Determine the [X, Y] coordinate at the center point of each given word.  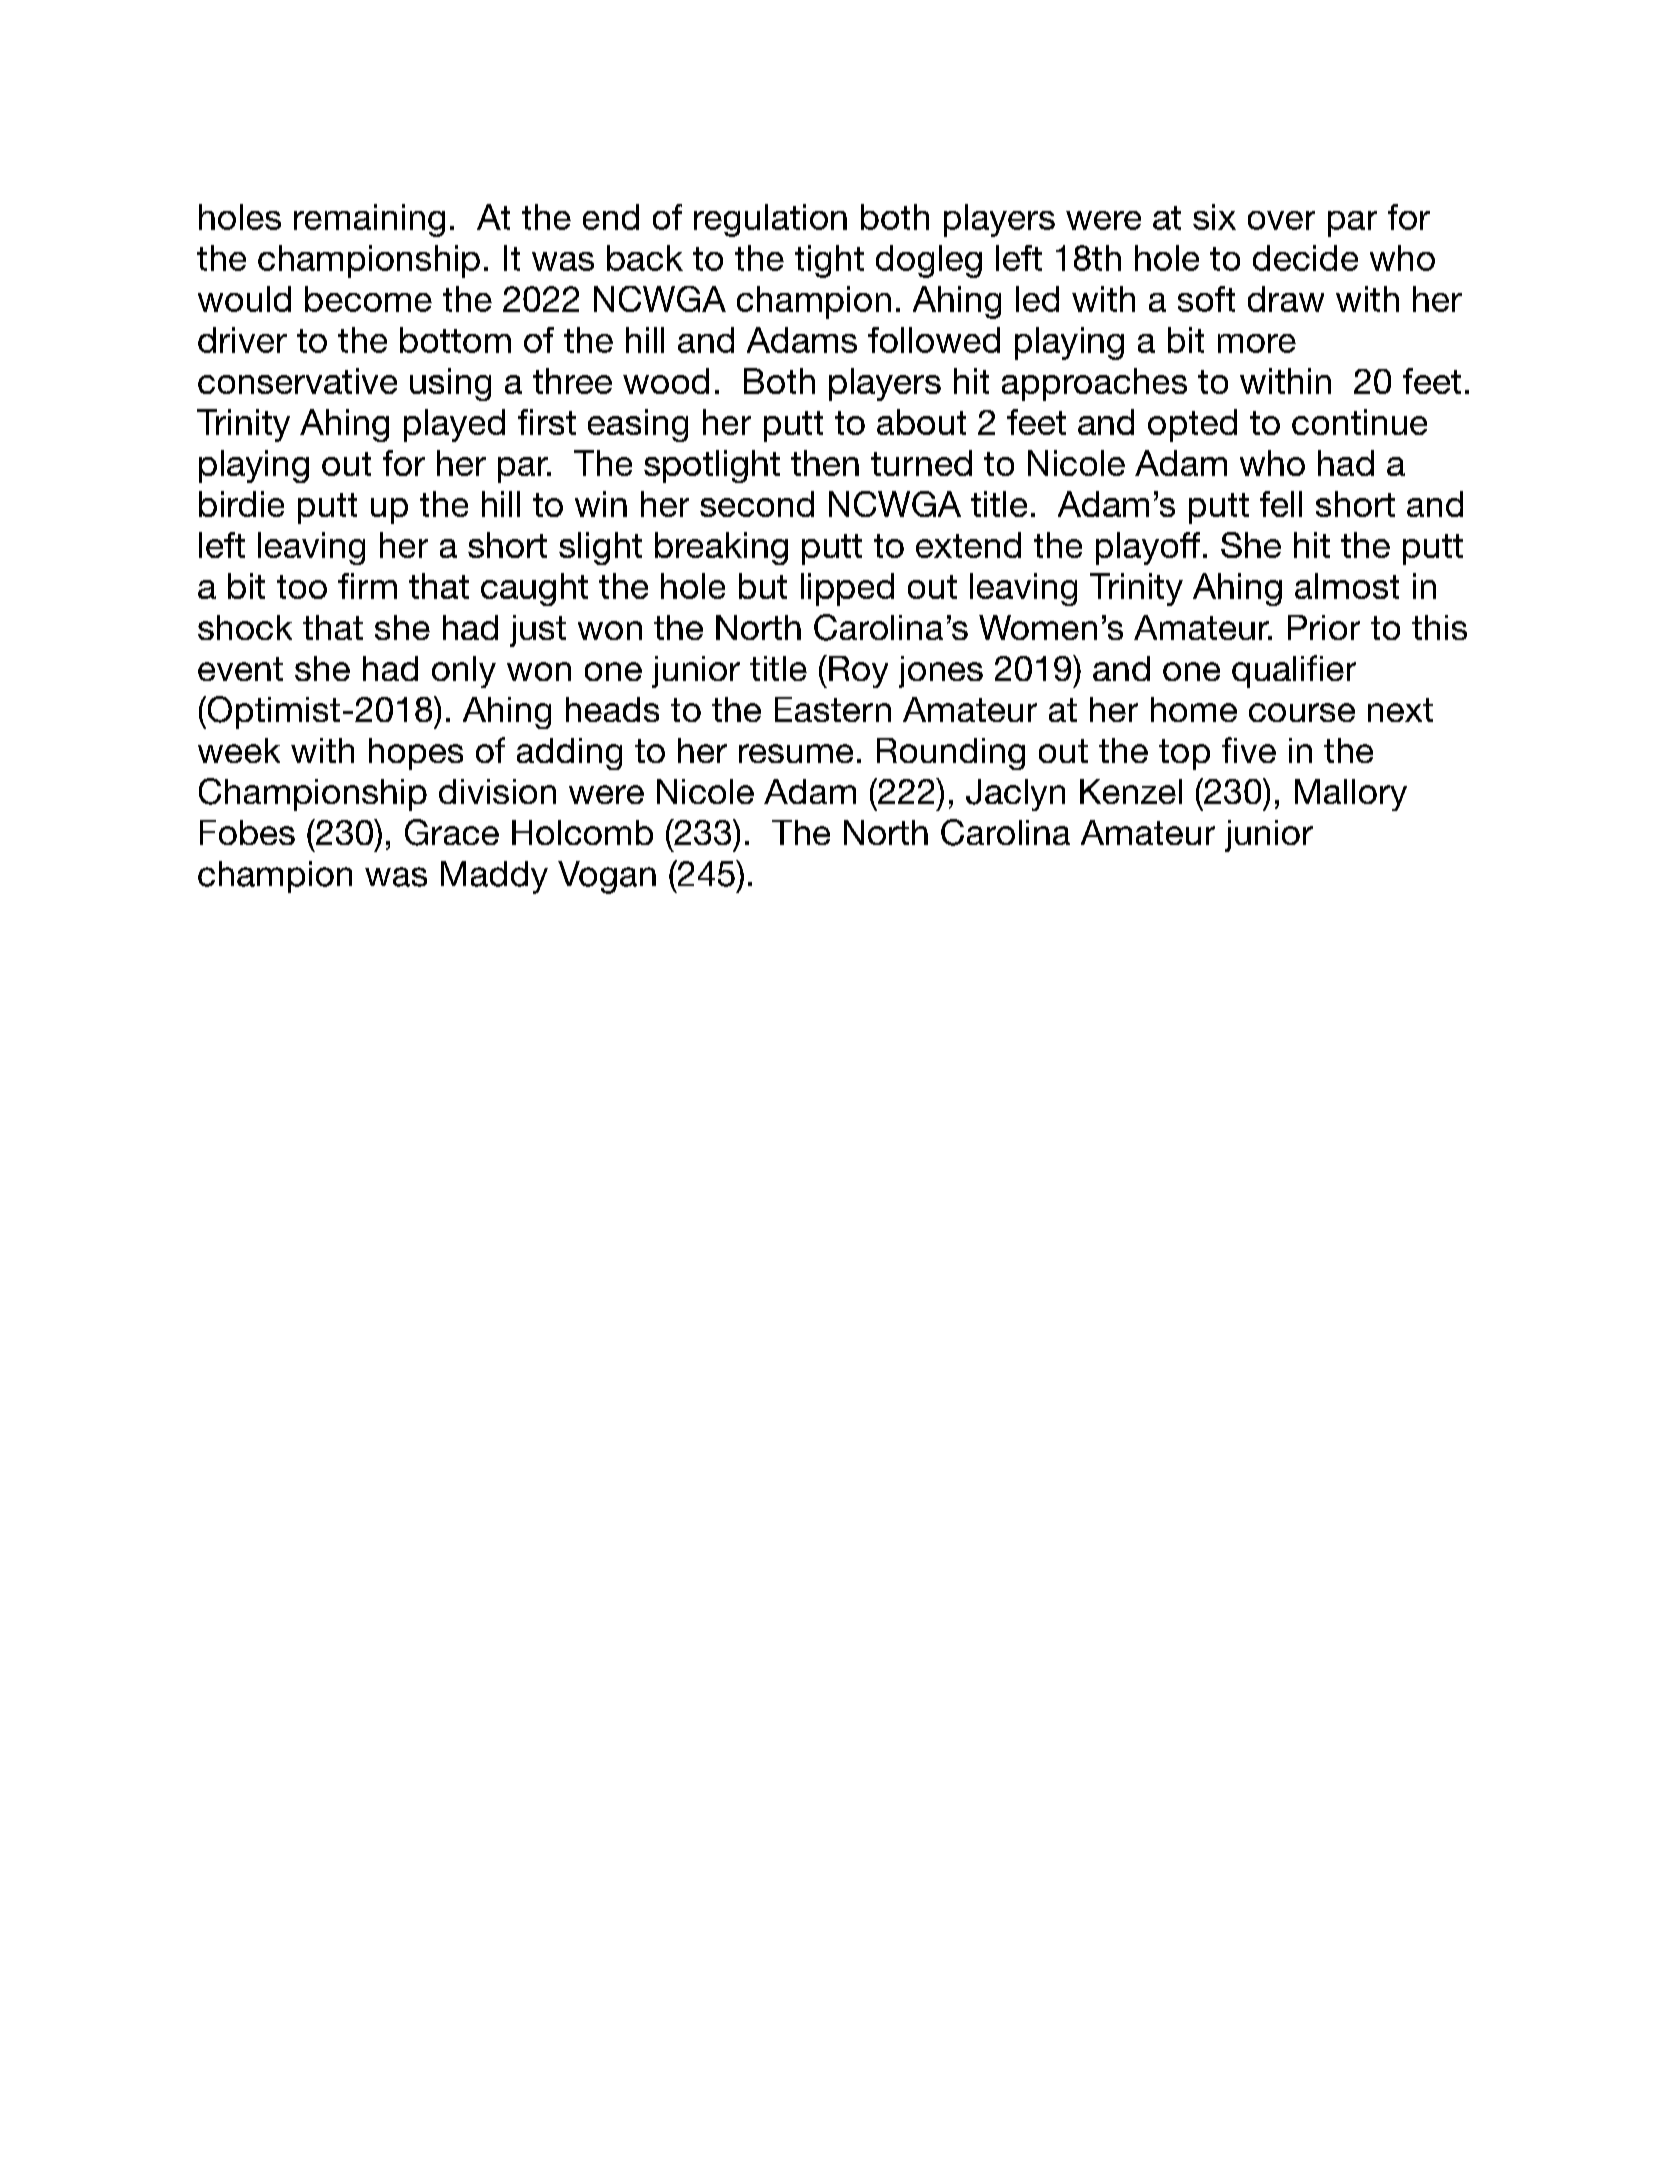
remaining [369, 220]
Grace [452, 832]
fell [1281, 504]
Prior [1324, 627]
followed [934, 340]
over [1281, 220]
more [1257, 343]
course [1302, 712]
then [825, 463]
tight [829, 261]
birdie [241, 504]
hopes [416, 754]
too [302, 587]
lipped [847, 589]
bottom [455, 340]
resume [796, 753]
